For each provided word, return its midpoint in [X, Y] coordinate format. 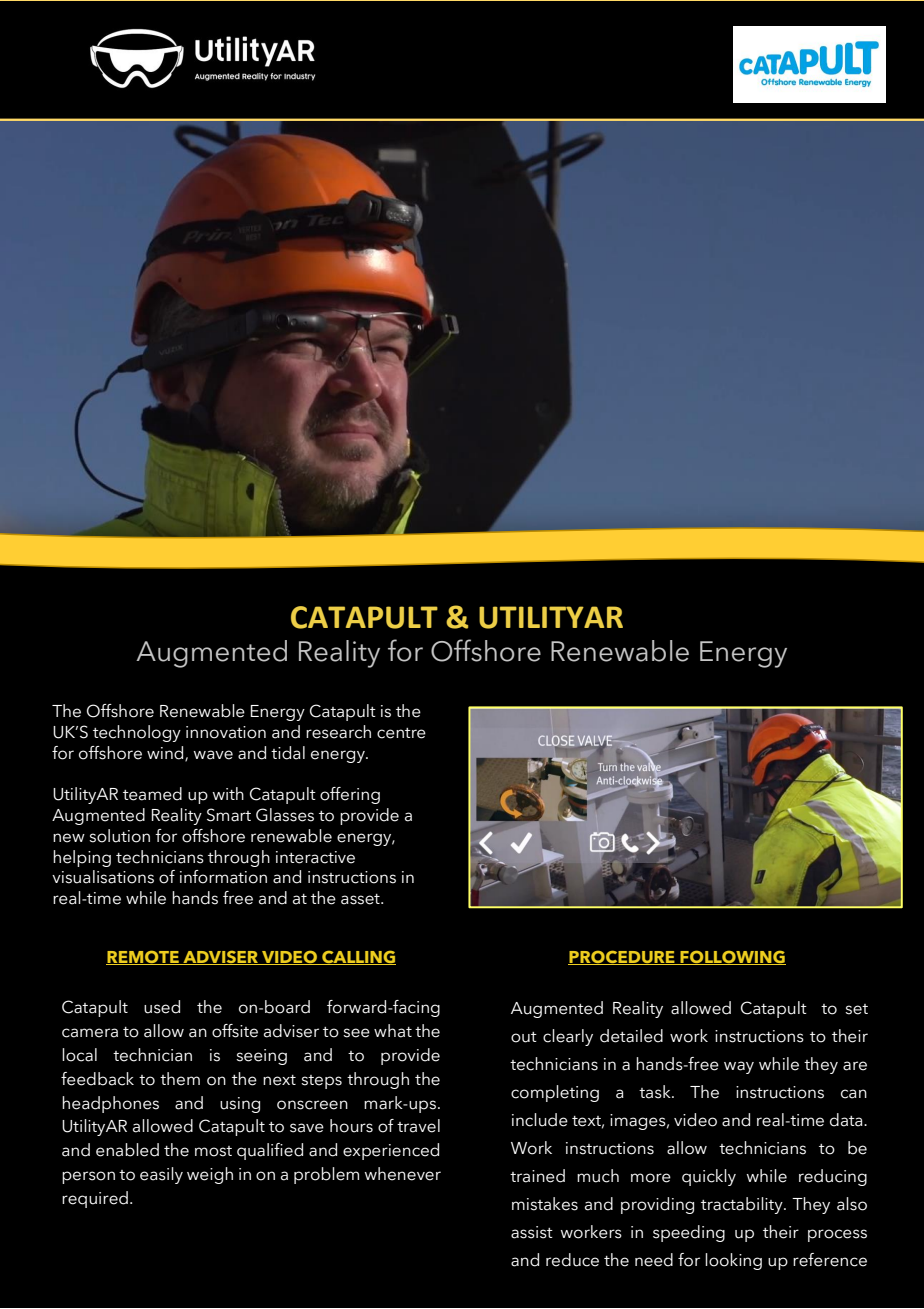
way [739, 1067]
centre [401, 733]
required [95, 1199]
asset [361, 899]
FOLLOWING [732, 957]
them [180, 1079]
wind [166, 753]
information [223, 877]
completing [555, 1093]
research [338, 732]
